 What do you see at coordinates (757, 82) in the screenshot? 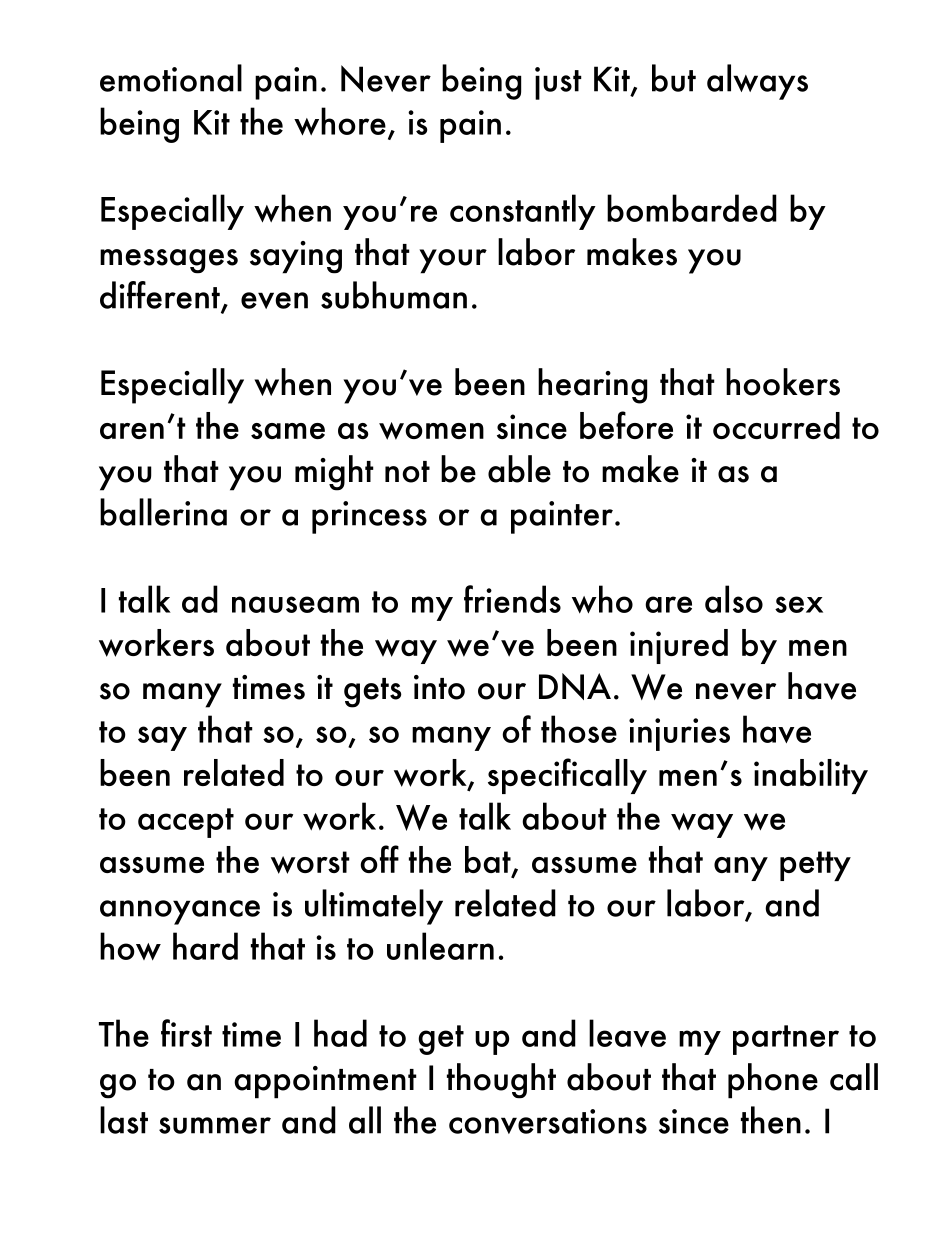
I see `always` at bounding box center [757, 82].
